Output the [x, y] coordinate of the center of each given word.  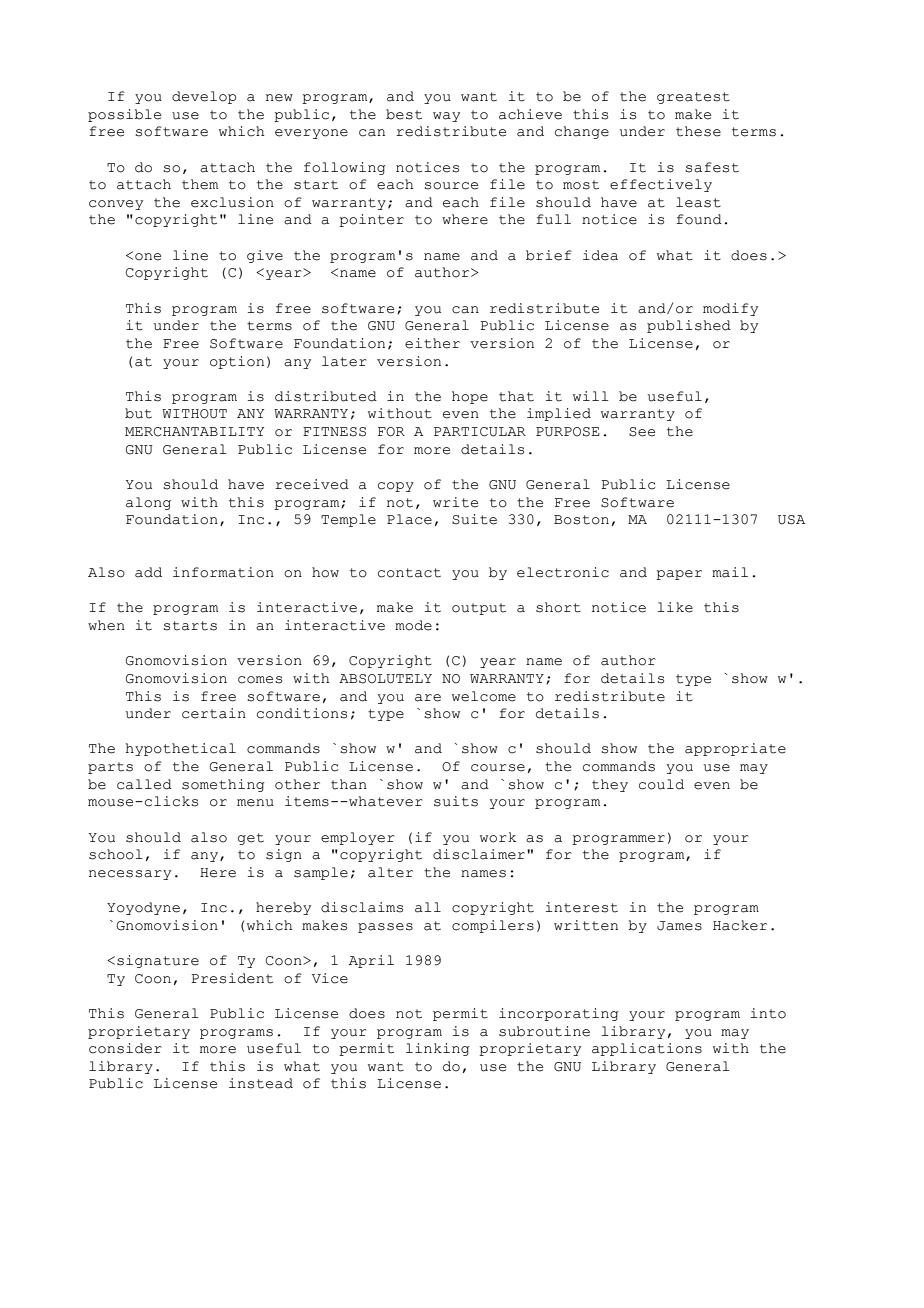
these [698, 131]
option [237, 362]
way [446, 117]
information [223, 572]
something [223, 785]
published [689, 326]
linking [438, 1049]
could [661, 784]
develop [204, 97]
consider [125, 1048]
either [432, 343]
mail [730, 572]
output [479, 609]
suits [456, 801]
